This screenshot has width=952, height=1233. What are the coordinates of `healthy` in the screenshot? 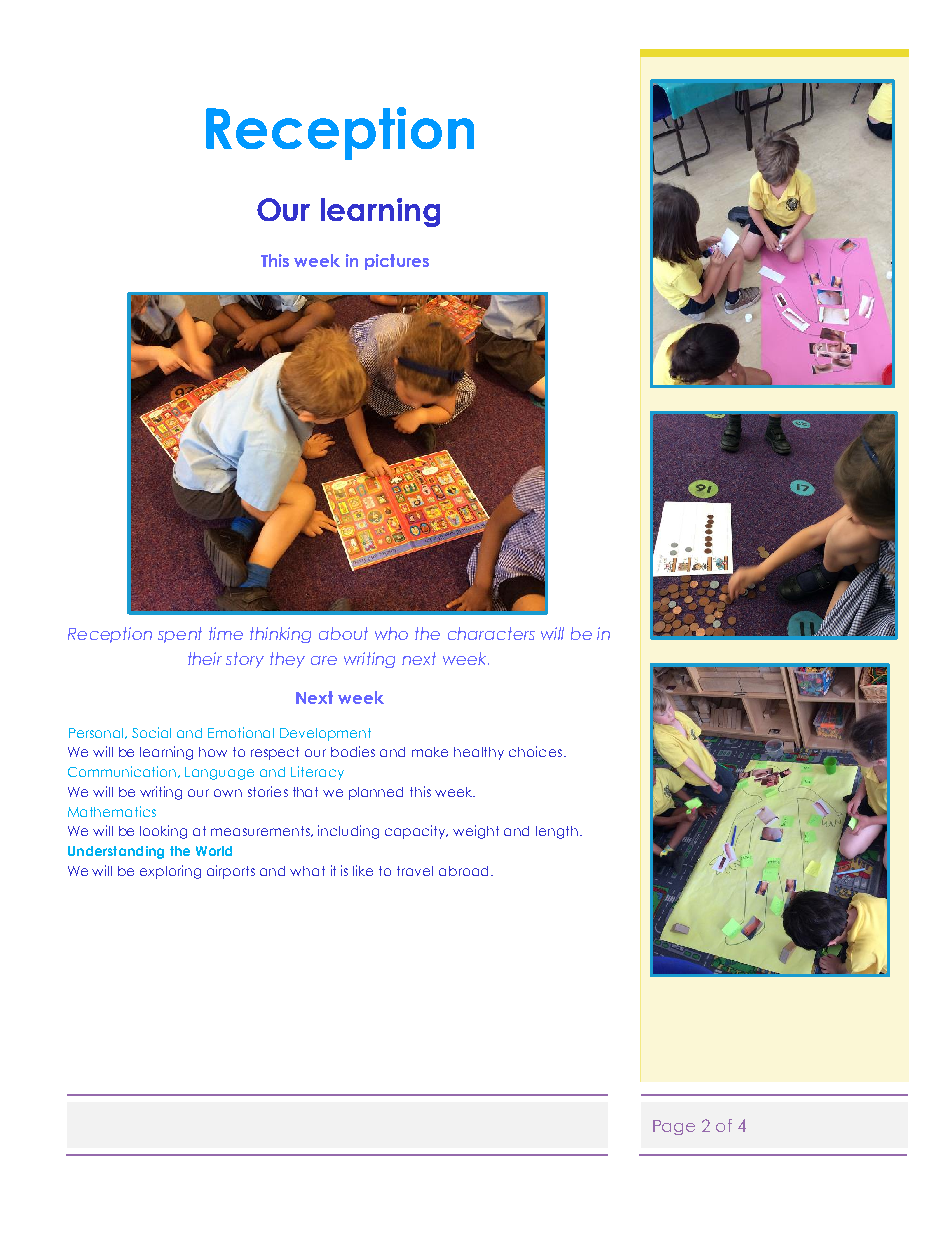 It's located at (479, 753).
